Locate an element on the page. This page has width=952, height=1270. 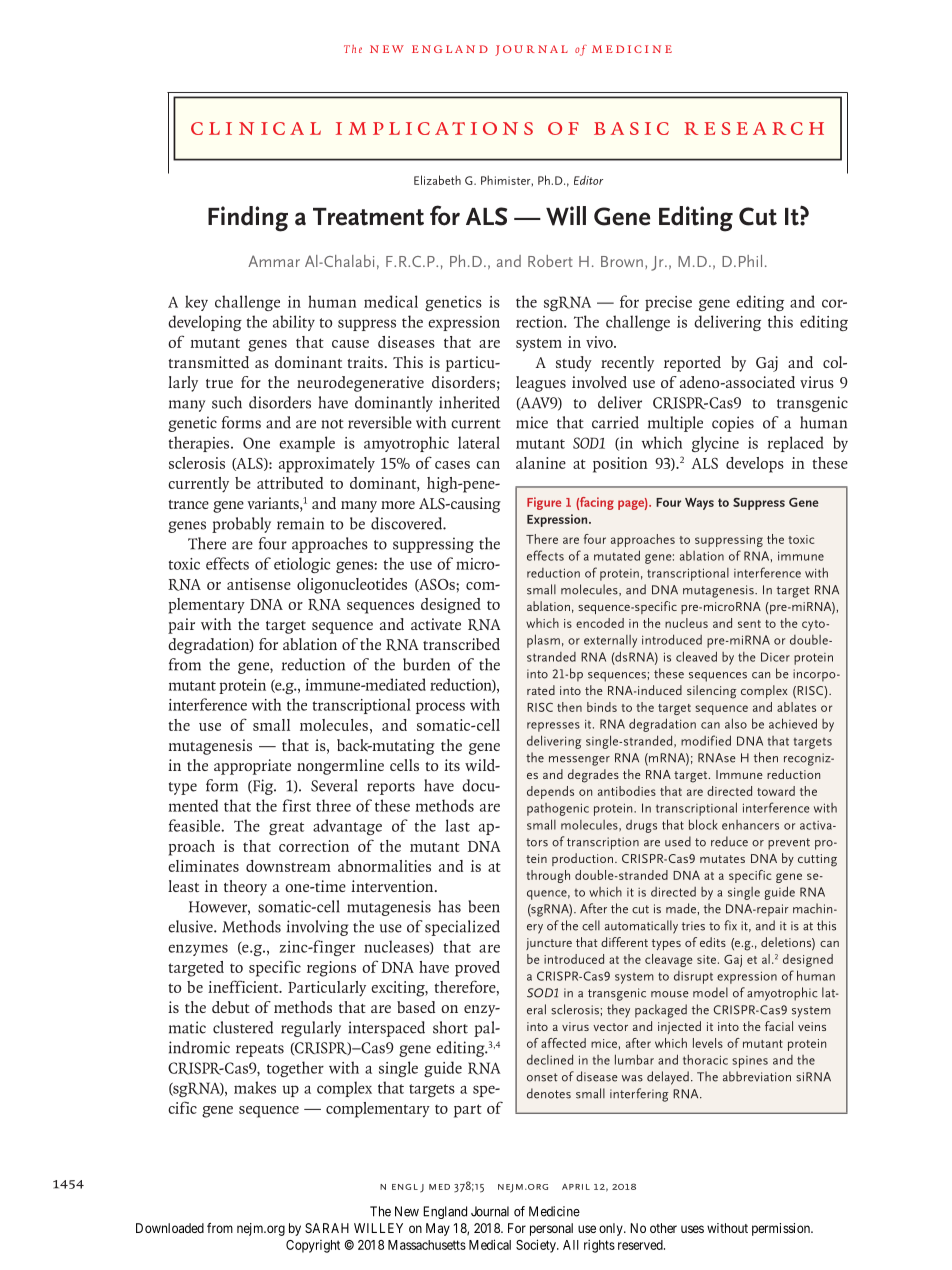
Copyright is located at coordinates (313, 1246).
